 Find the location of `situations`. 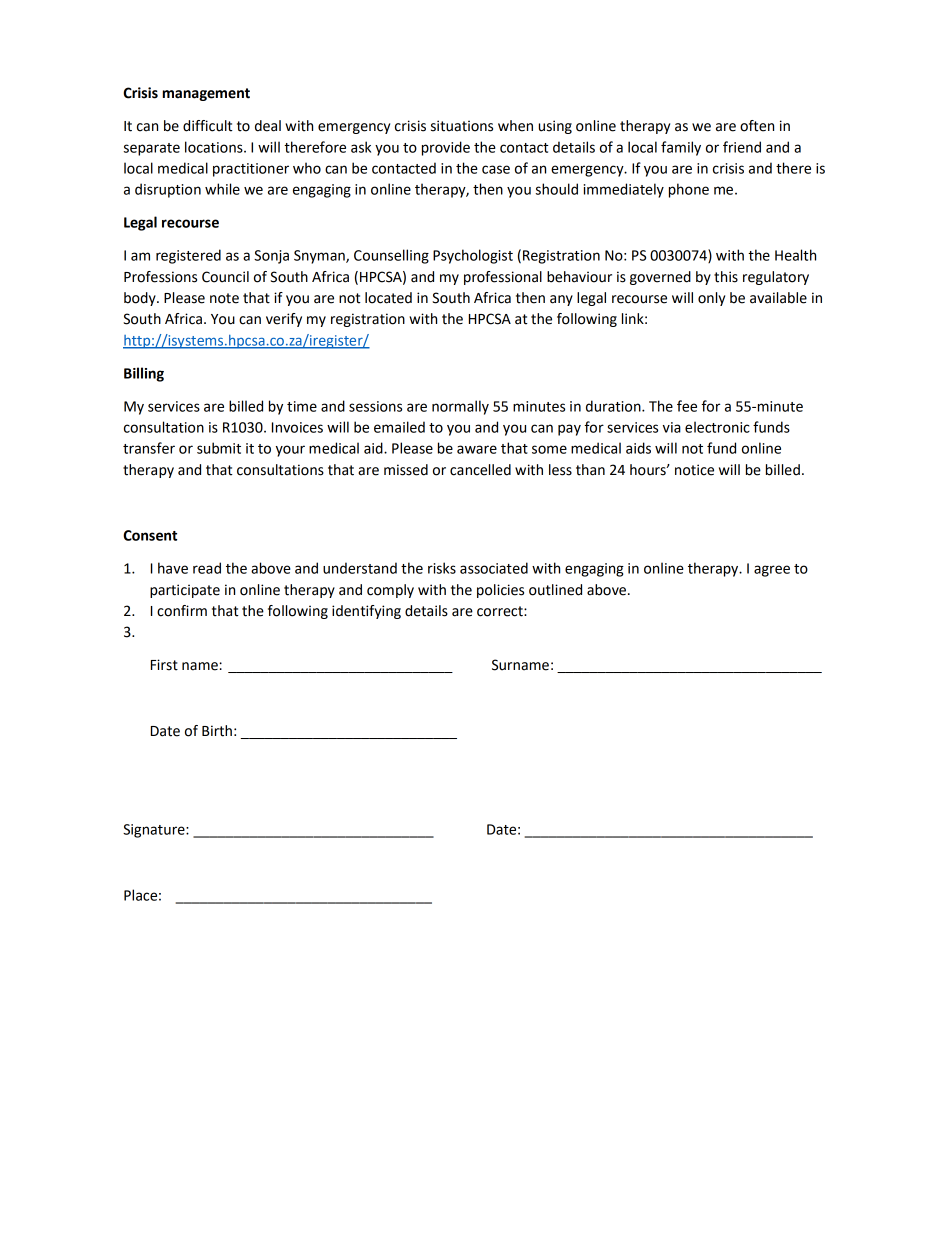

situations is located at coordinates (462, 126).
